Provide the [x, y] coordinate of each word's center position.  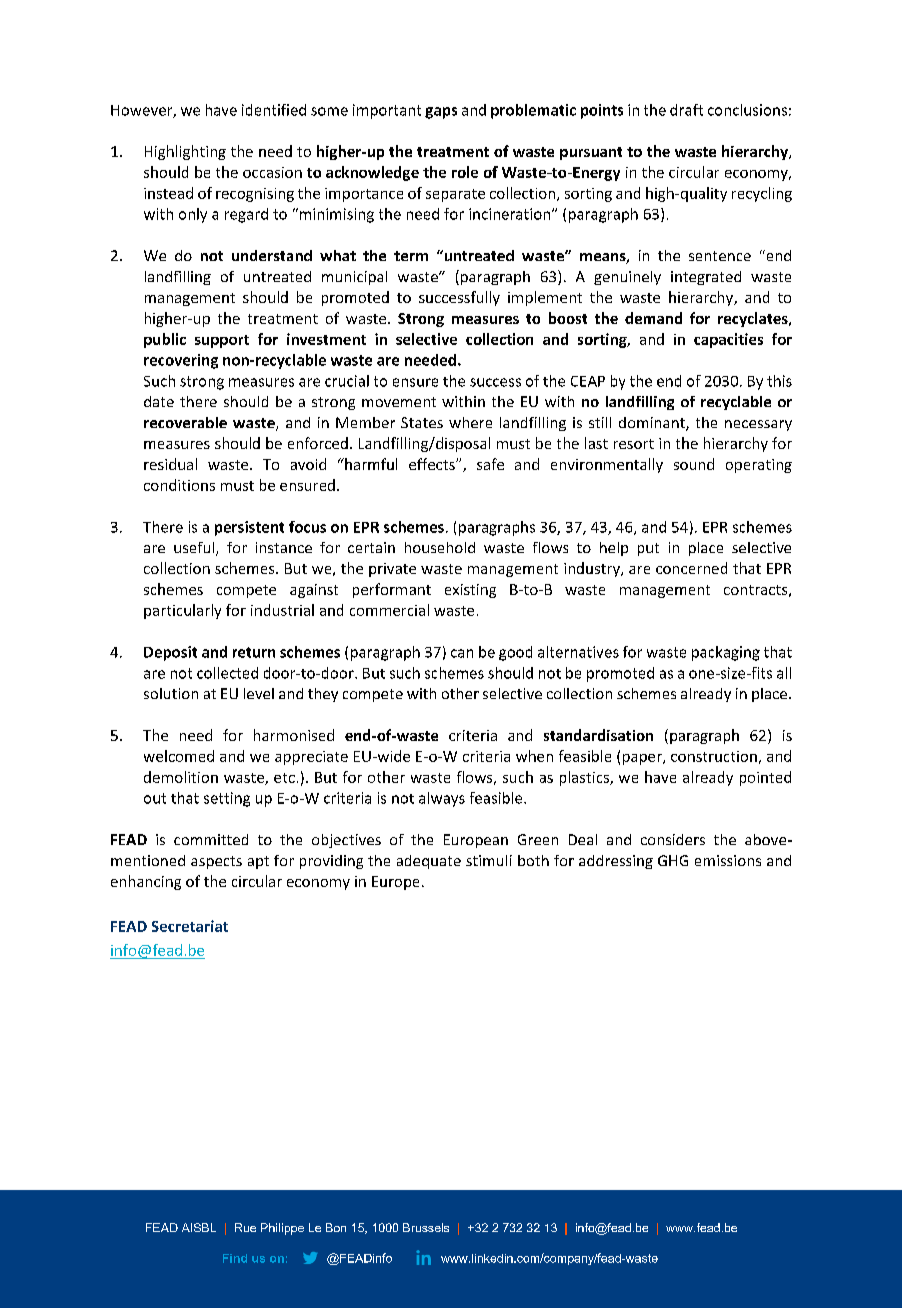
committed [211, 839]
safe [490, 464]
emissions [728, 860]
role [465, 172]
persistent [249, 528]
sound [694, 464]
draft [686, 110]
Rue [245, 1227]
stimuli [489, 860]
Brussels [426, 1227]
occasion [272, 172]
